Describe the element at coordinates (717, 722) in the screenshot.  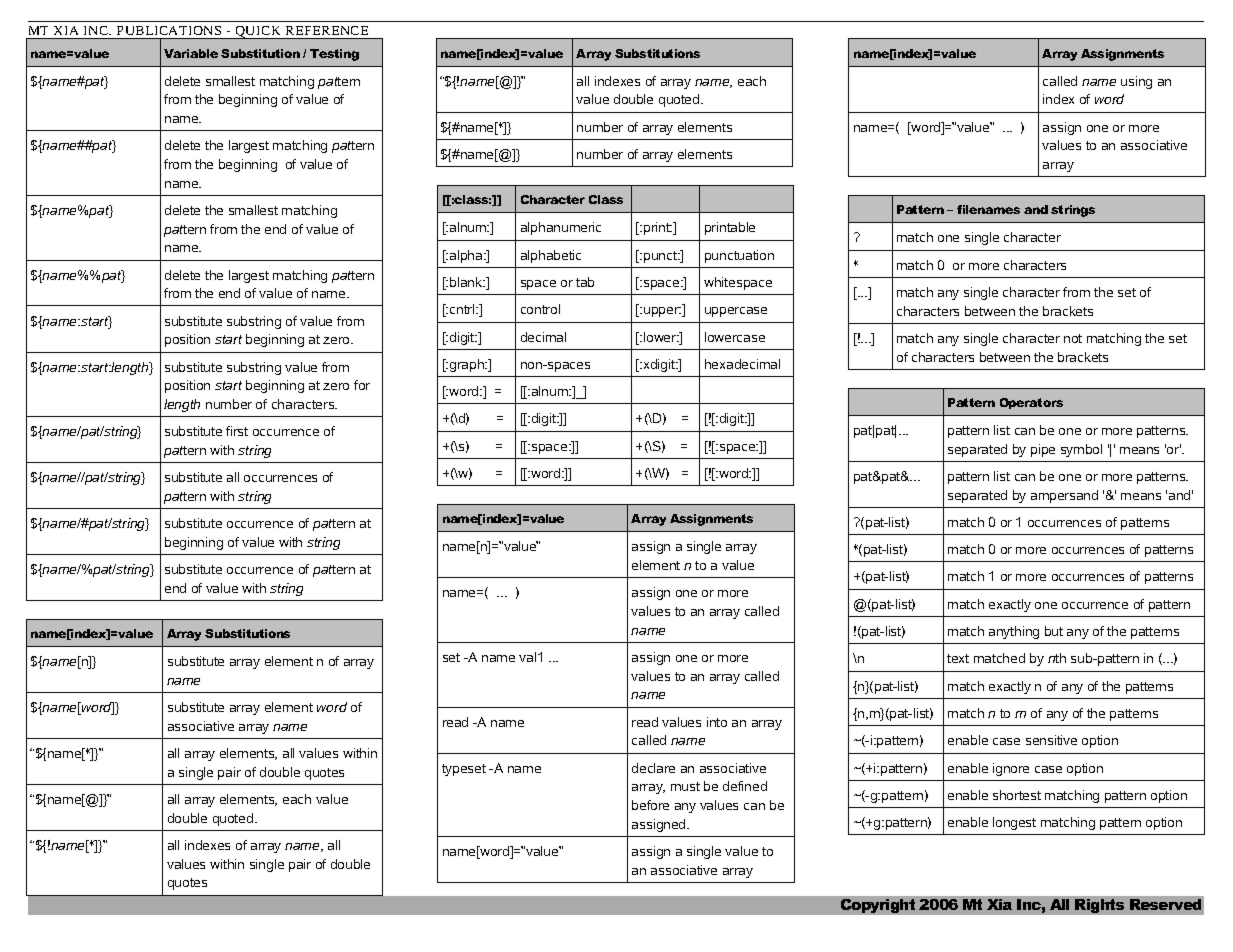
I see `into` at that location.
